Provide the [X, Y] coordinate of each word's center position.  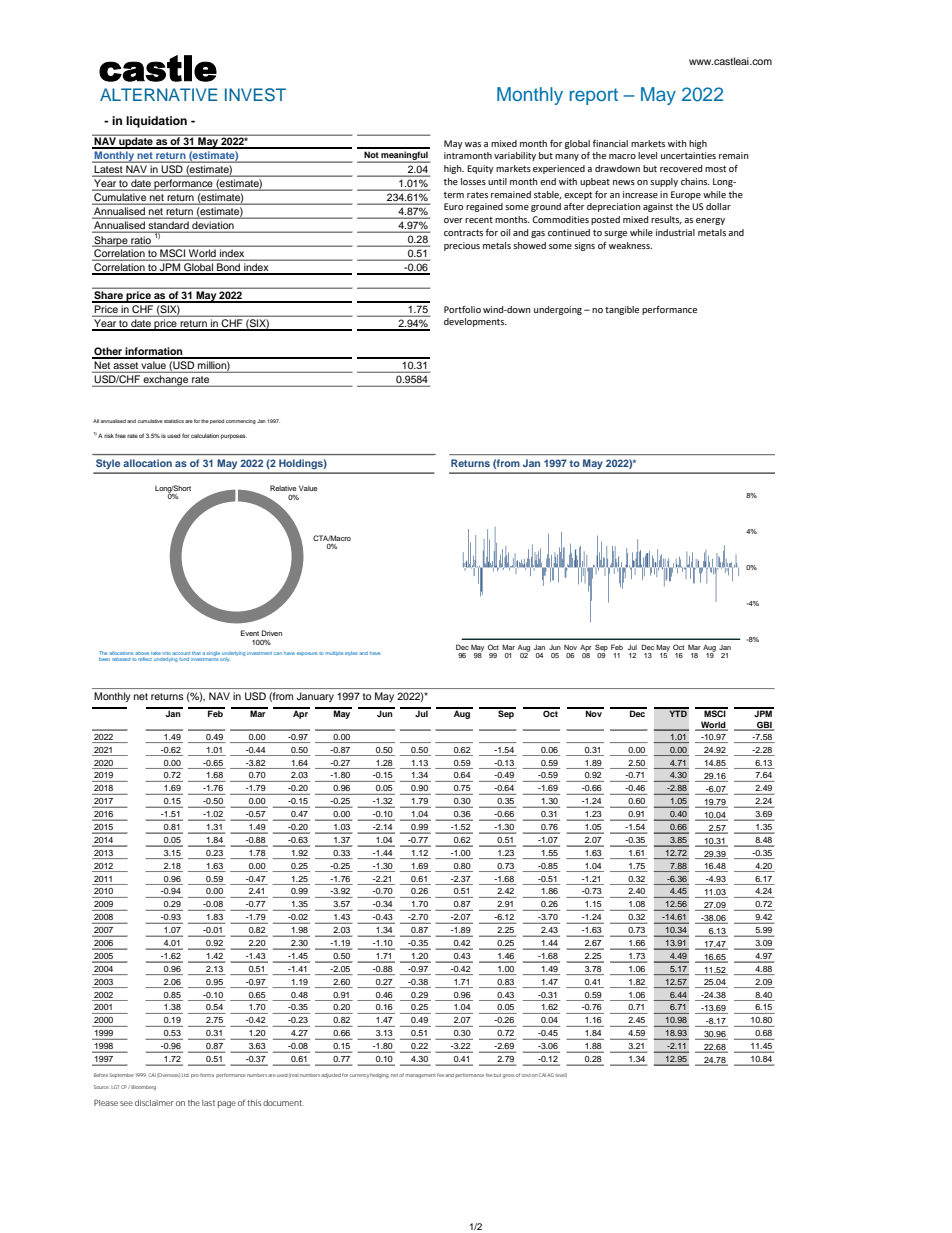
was [473, 144]
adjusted [331, 1075]
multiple [334, 653]
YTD [678, 712]
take [156, 653]
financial [610, 143]
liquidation [156, 122]
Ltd [185, 1075]
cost [526, 1075]
